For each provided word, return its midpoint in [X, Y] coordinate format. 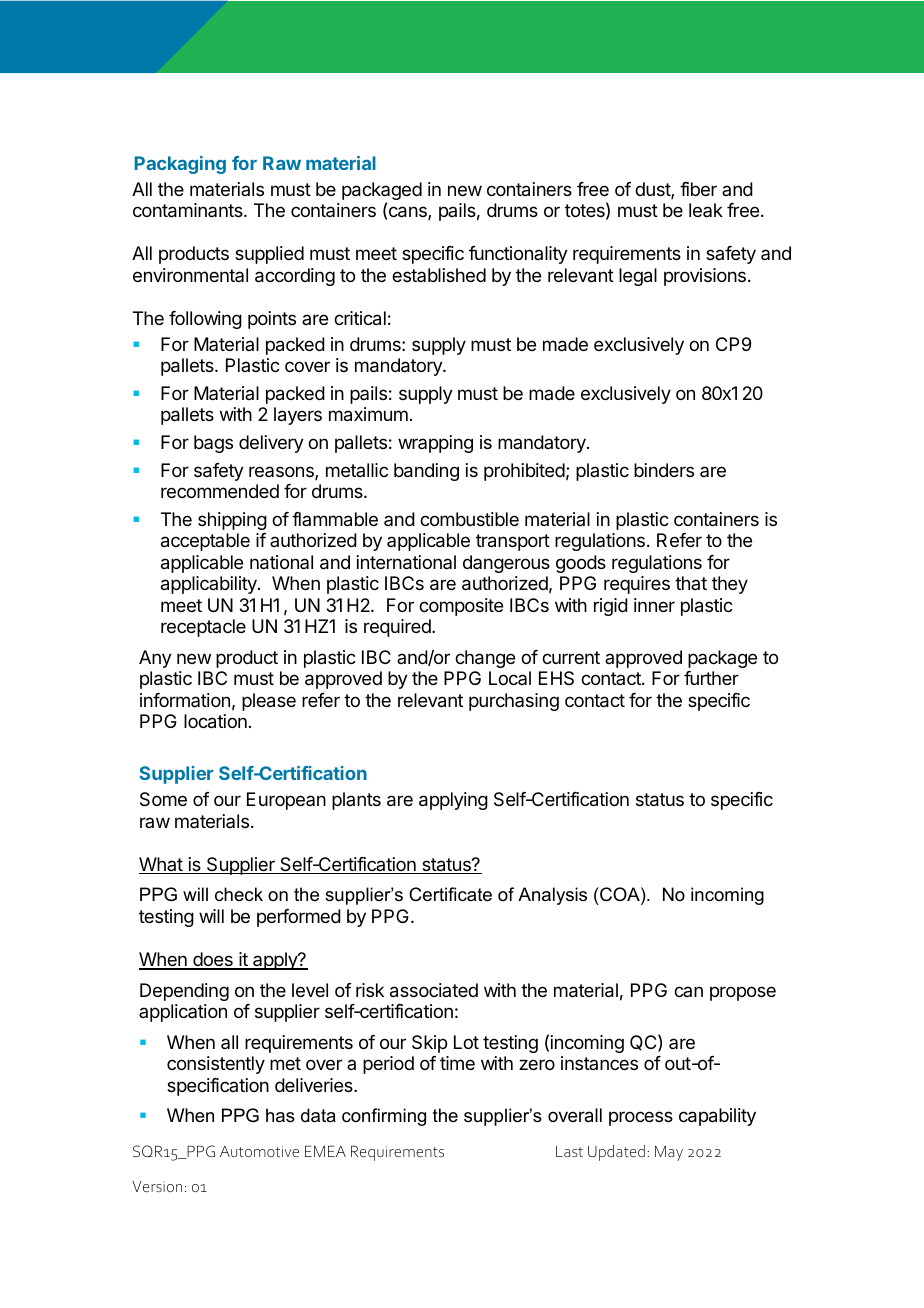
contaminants [189, 210]
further [711, 678]
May [669, 1153]
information [185, 700]
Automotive [259, 1151]
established [439, 275]
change [485, 659]
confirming [384, 1117]
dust [653, 190]
